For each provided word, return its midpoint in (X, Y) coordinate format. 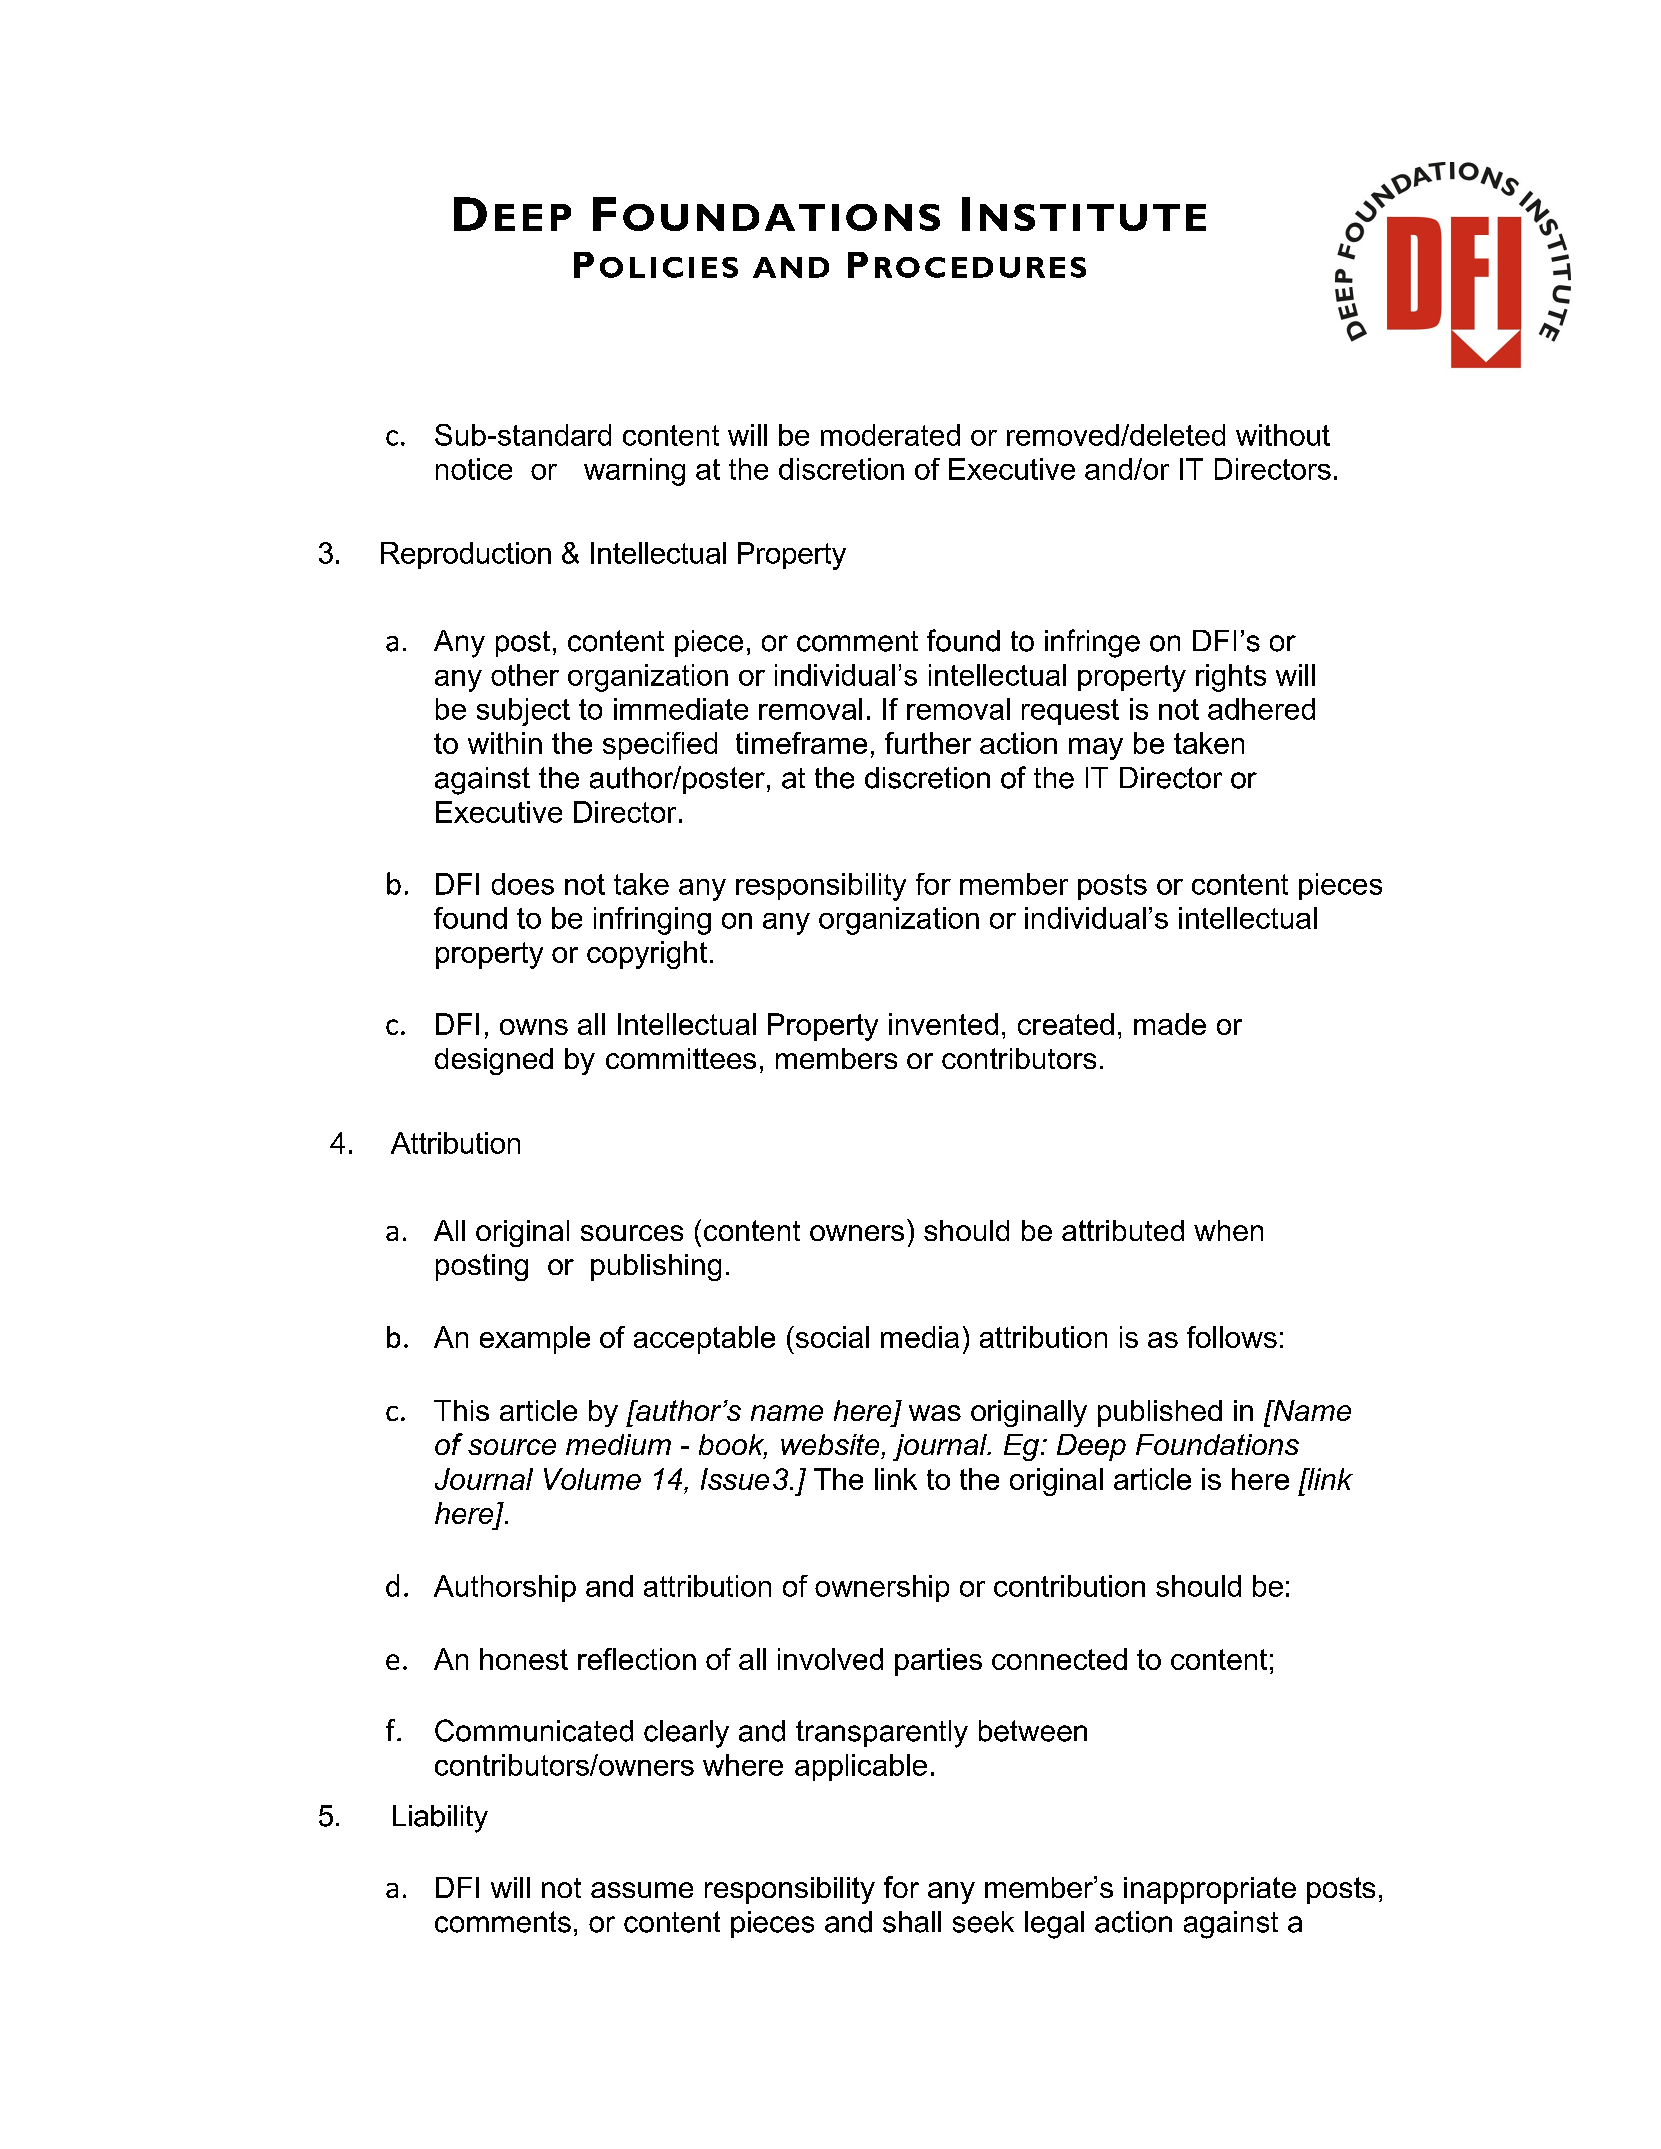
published (1160, 1413)
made (1170, 1024)
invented (943, 1024)
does (523, 884)
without (1283, 435)
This (461, 1410)
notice (474, 469)
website (830, 1444)
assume (642, 1890)
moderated (890, 435)
